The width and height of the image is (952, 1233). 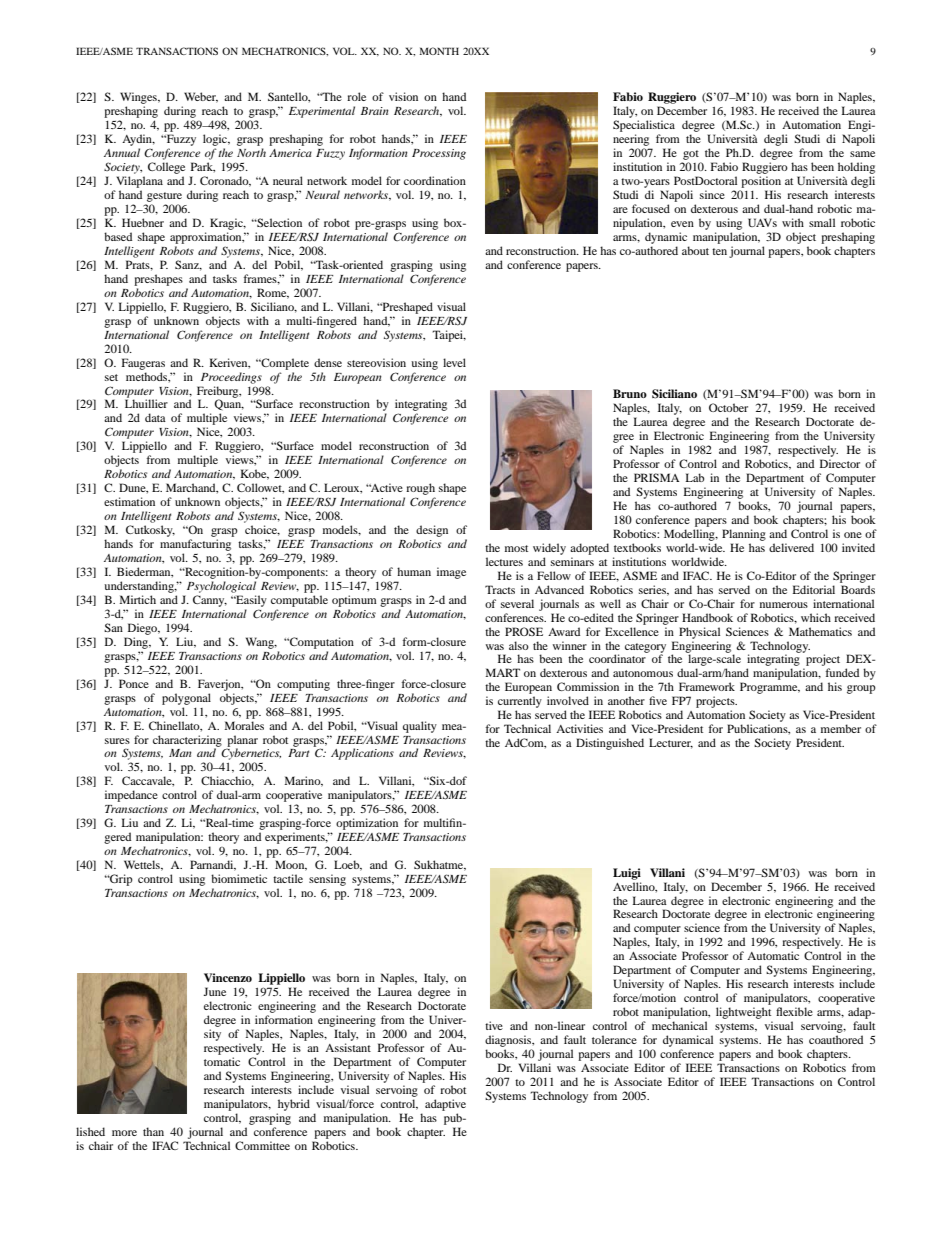 I want to click on optimization, so click(x=367, y=824).
